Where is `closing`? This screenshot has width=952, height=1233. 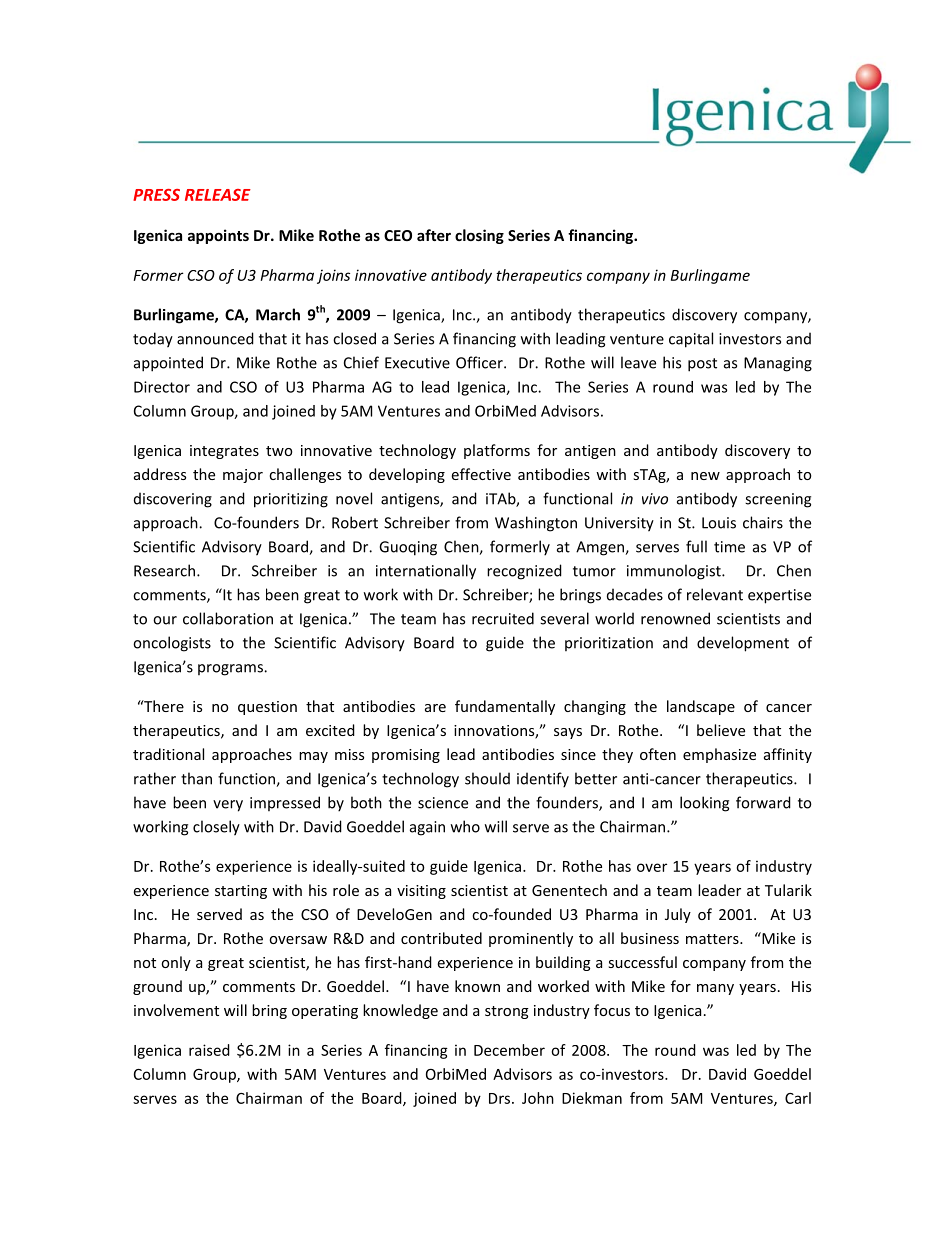 closing is located at coordinates (479, 236).
